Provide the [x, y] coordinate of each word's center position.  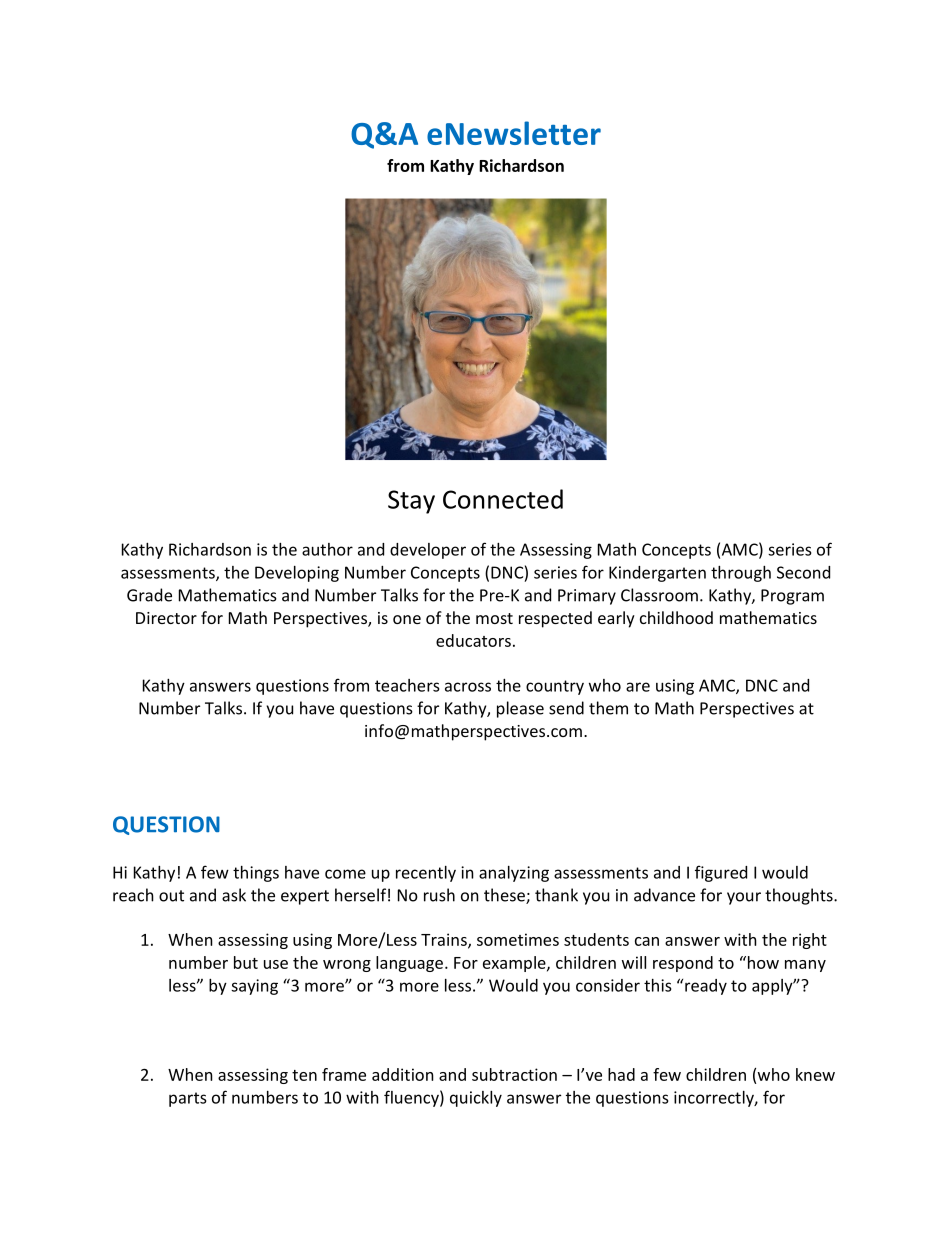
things [256, 874]
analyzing [514, 874]
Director [166, 618]
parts [188, 1099]
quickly [476, 1099]
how [762, 962]
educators [473, 640]
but [246, 962]
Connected [503, 499]
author [327, 549]
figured [721, 873]
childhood [676, 617]
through [741, 574]
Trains [445, 940]
